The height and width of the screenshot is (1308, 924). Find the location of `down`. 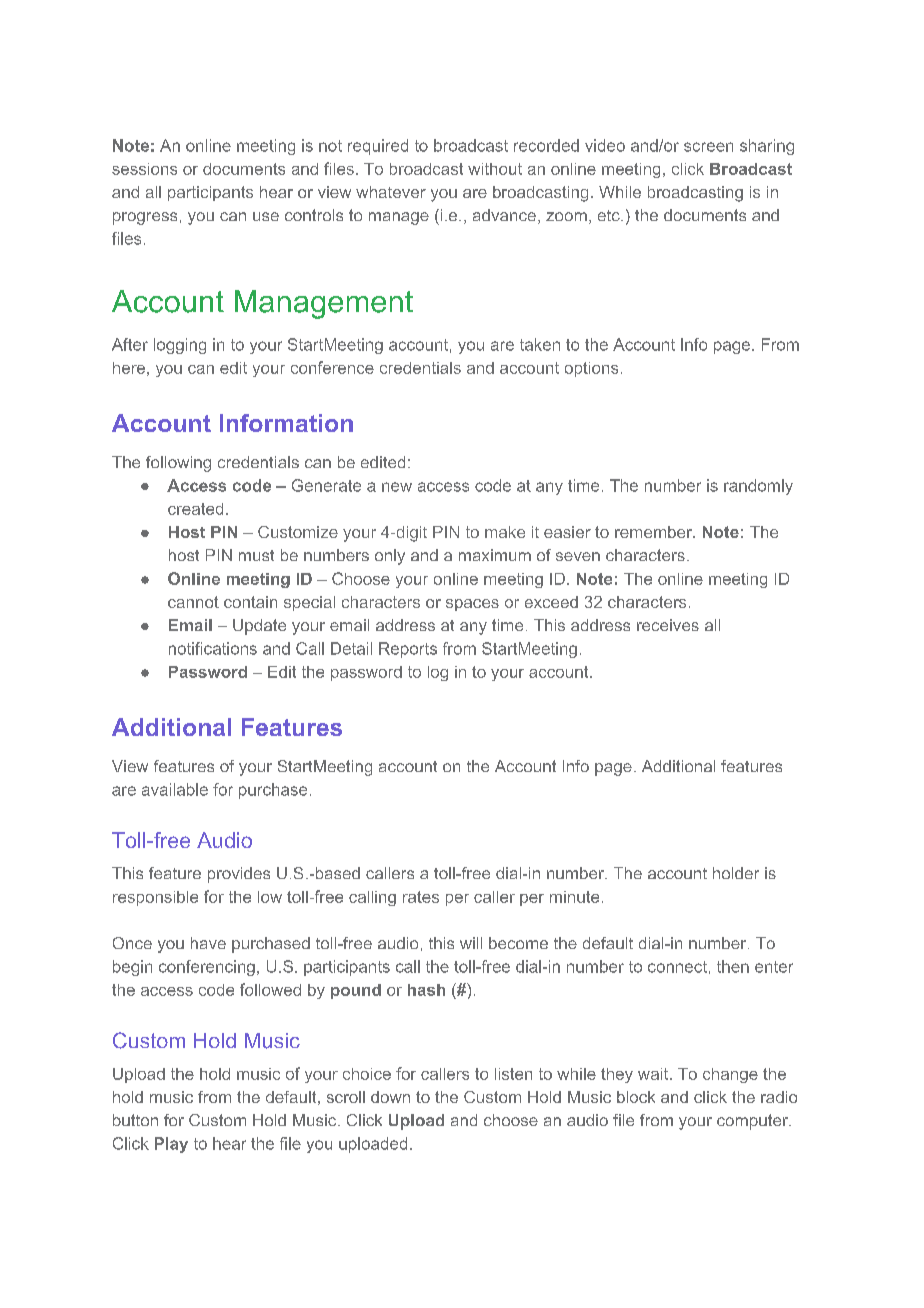

down is located at coordinates (390, 1097).
